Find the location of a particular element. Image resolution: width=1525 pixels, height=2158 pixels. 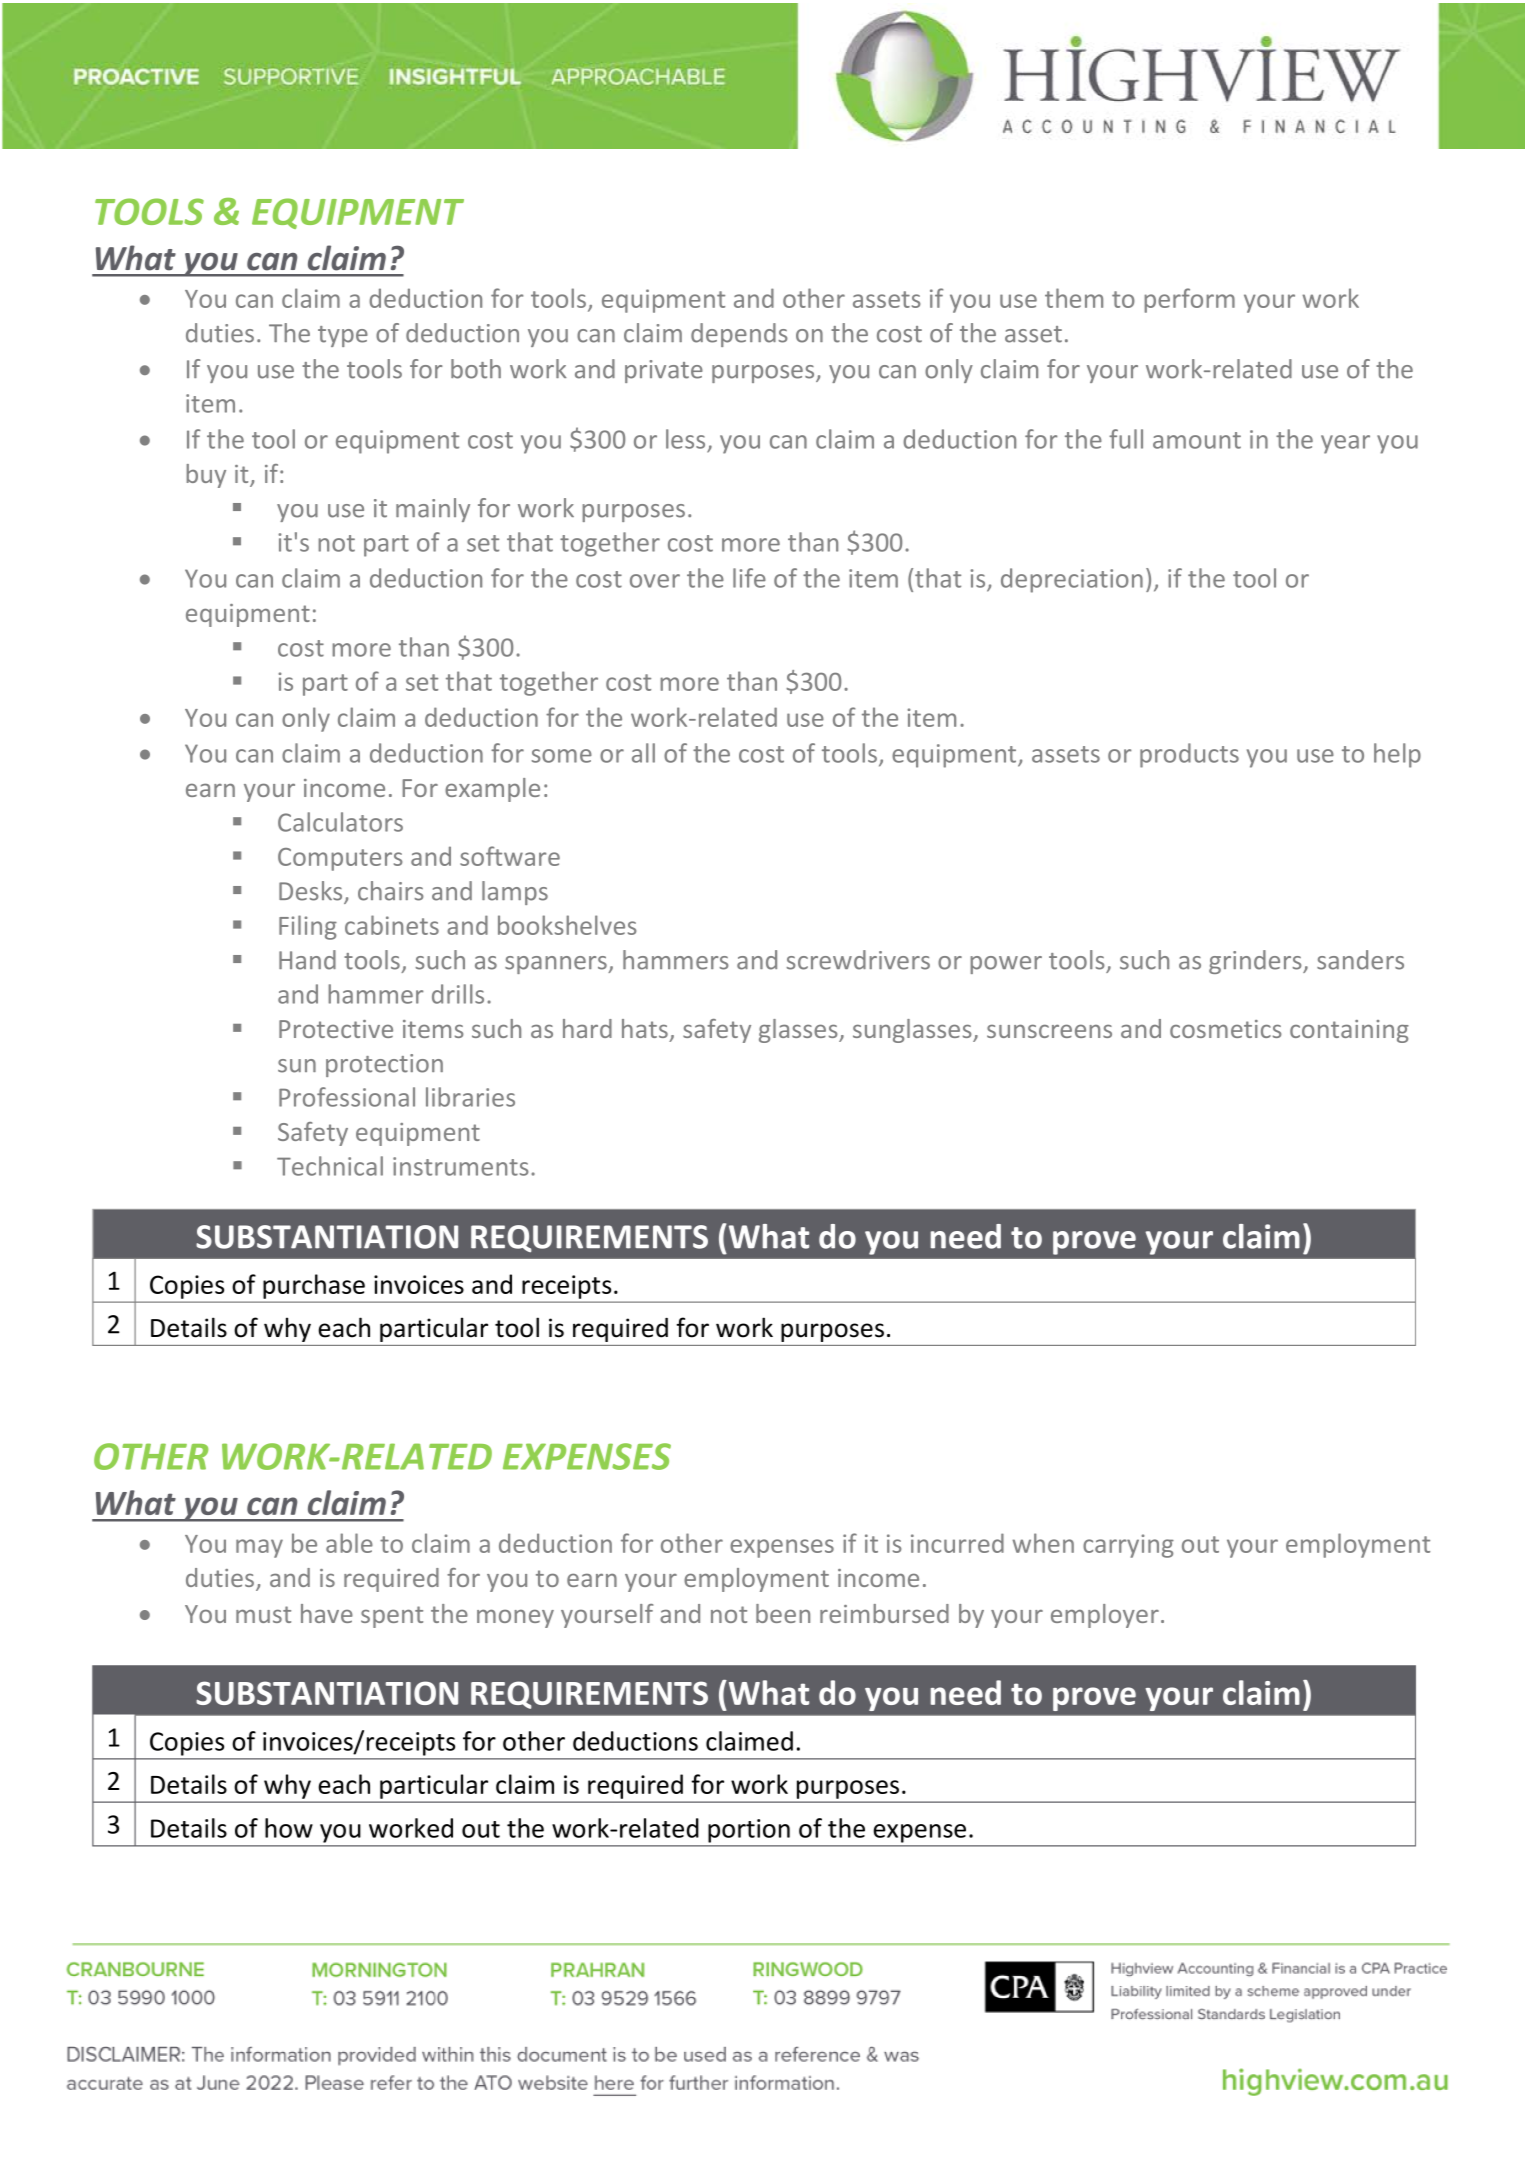

type is located at coordinates (343, 336).
